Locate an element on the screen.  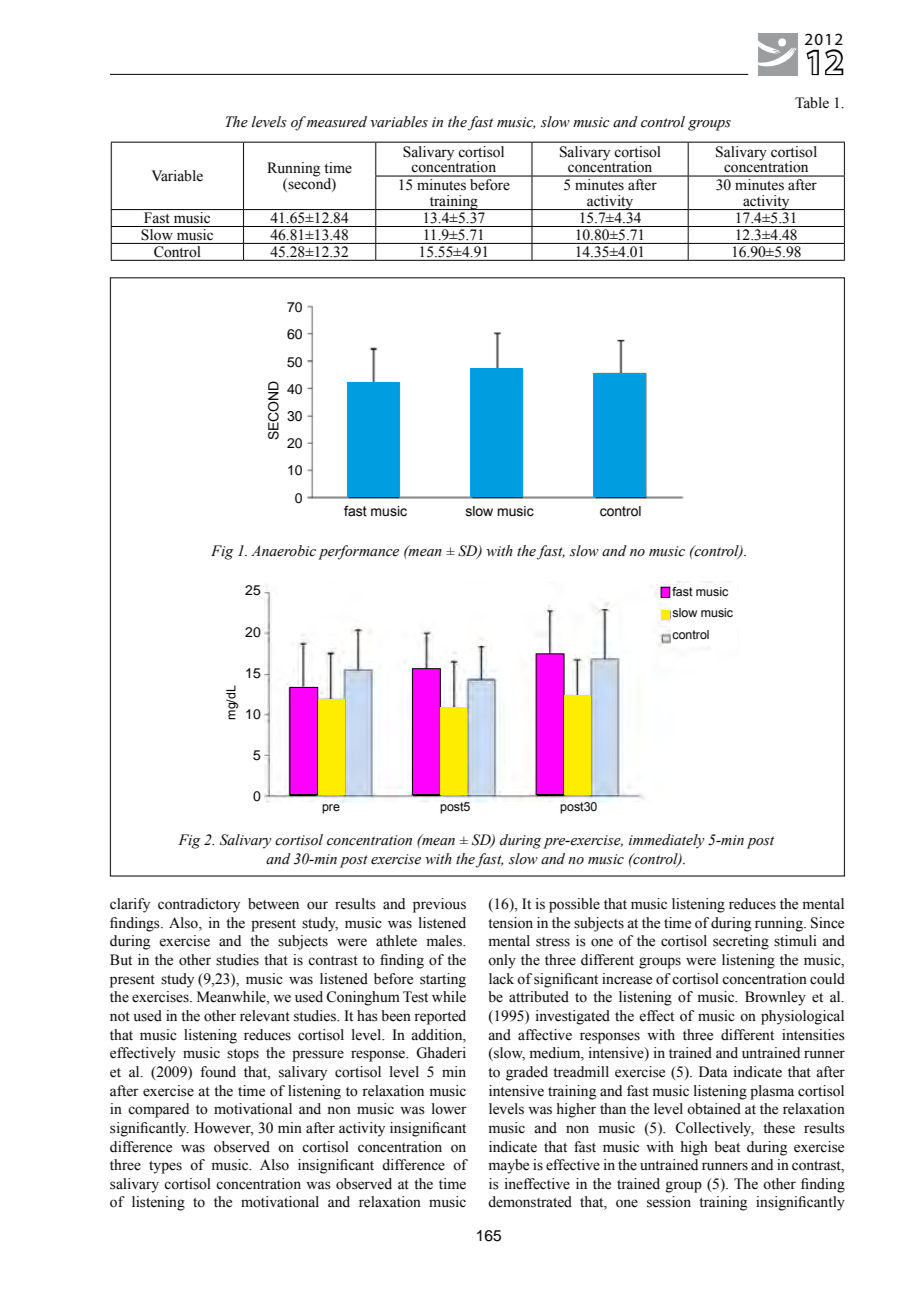
performance is located at coordinates (358, 552).
